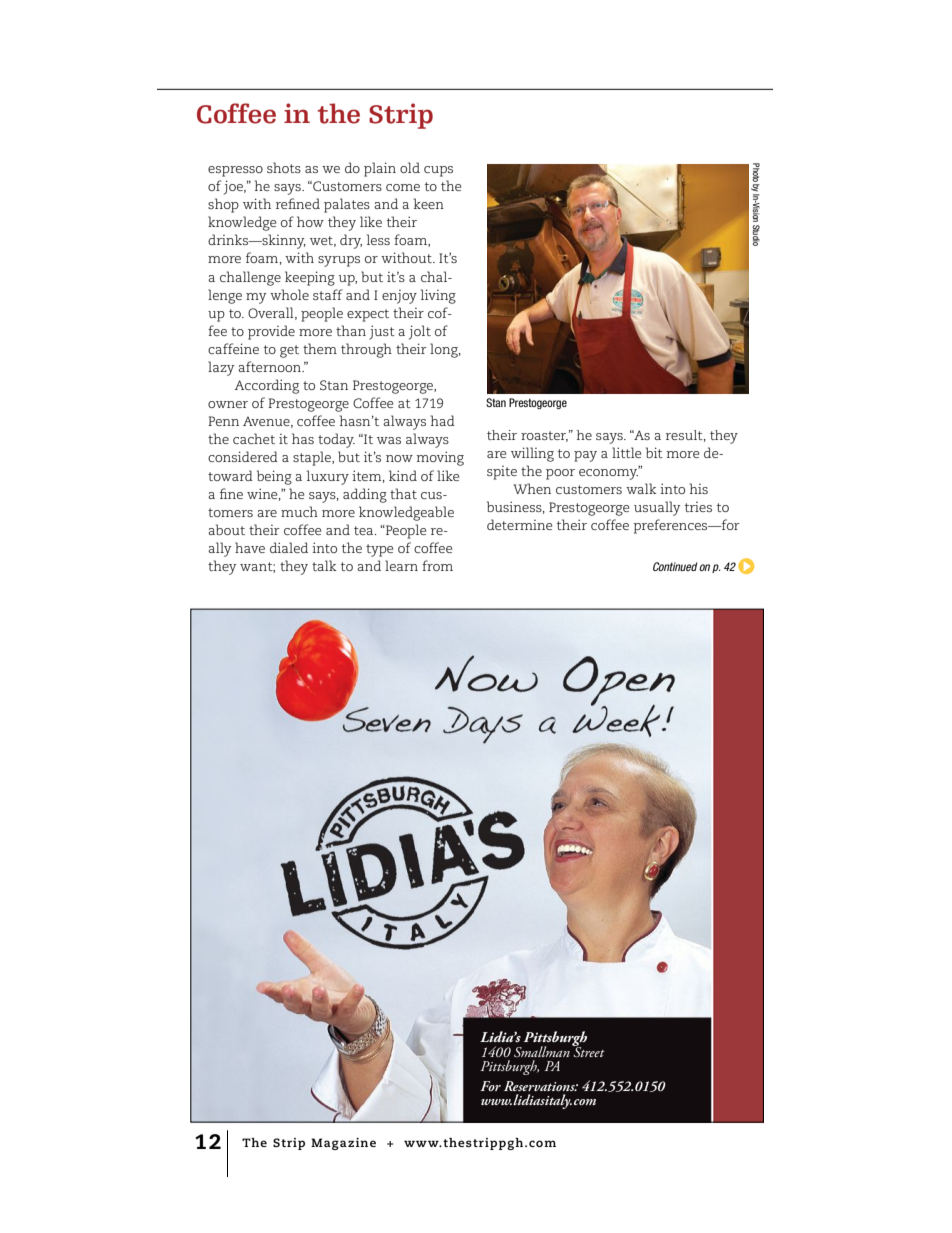 The height and width of the page is (1233, 952). Describe the element at coordinates (324, 565) in the page. I see `talk` at that location.
